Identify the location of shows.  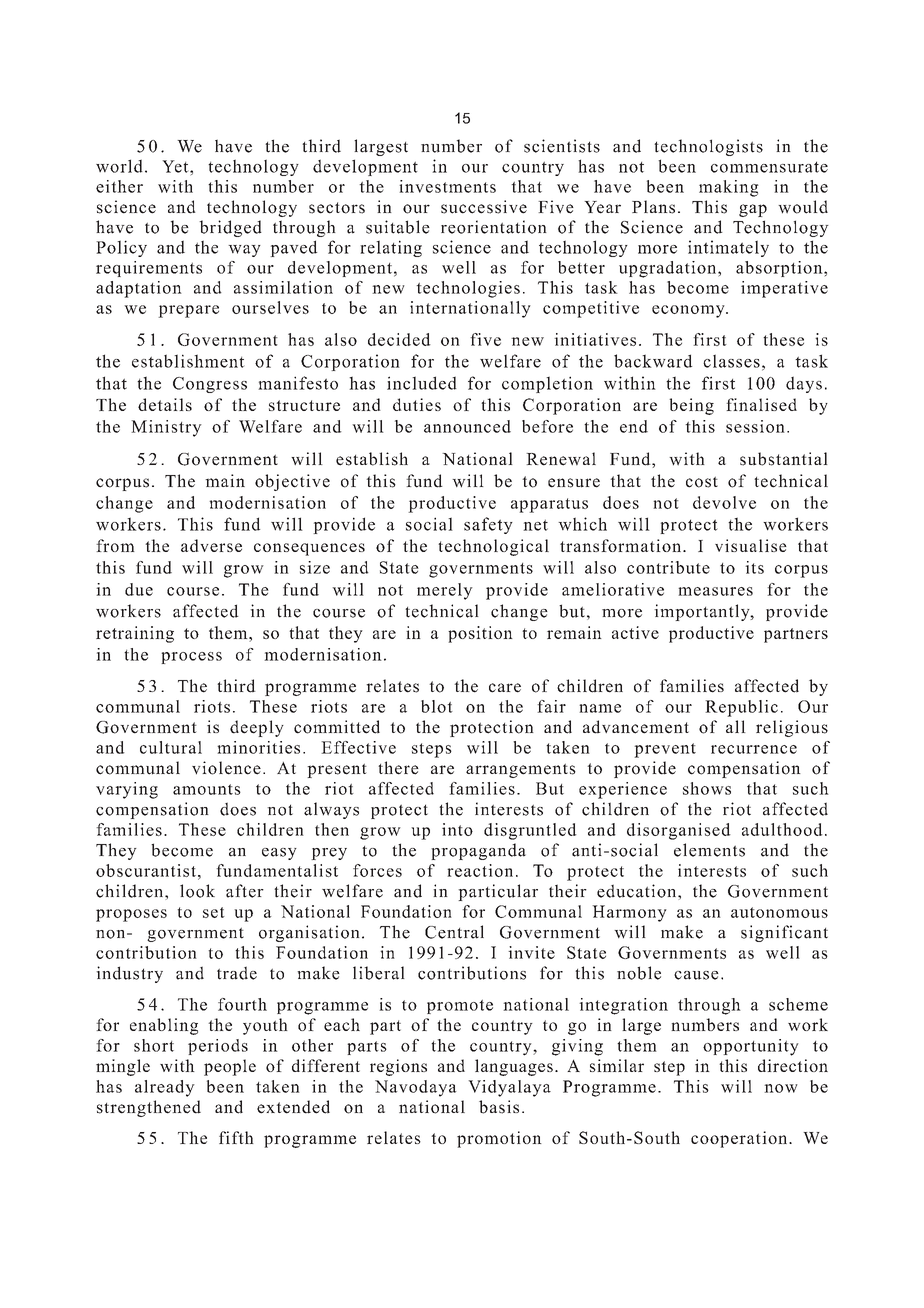
(707, 788).
